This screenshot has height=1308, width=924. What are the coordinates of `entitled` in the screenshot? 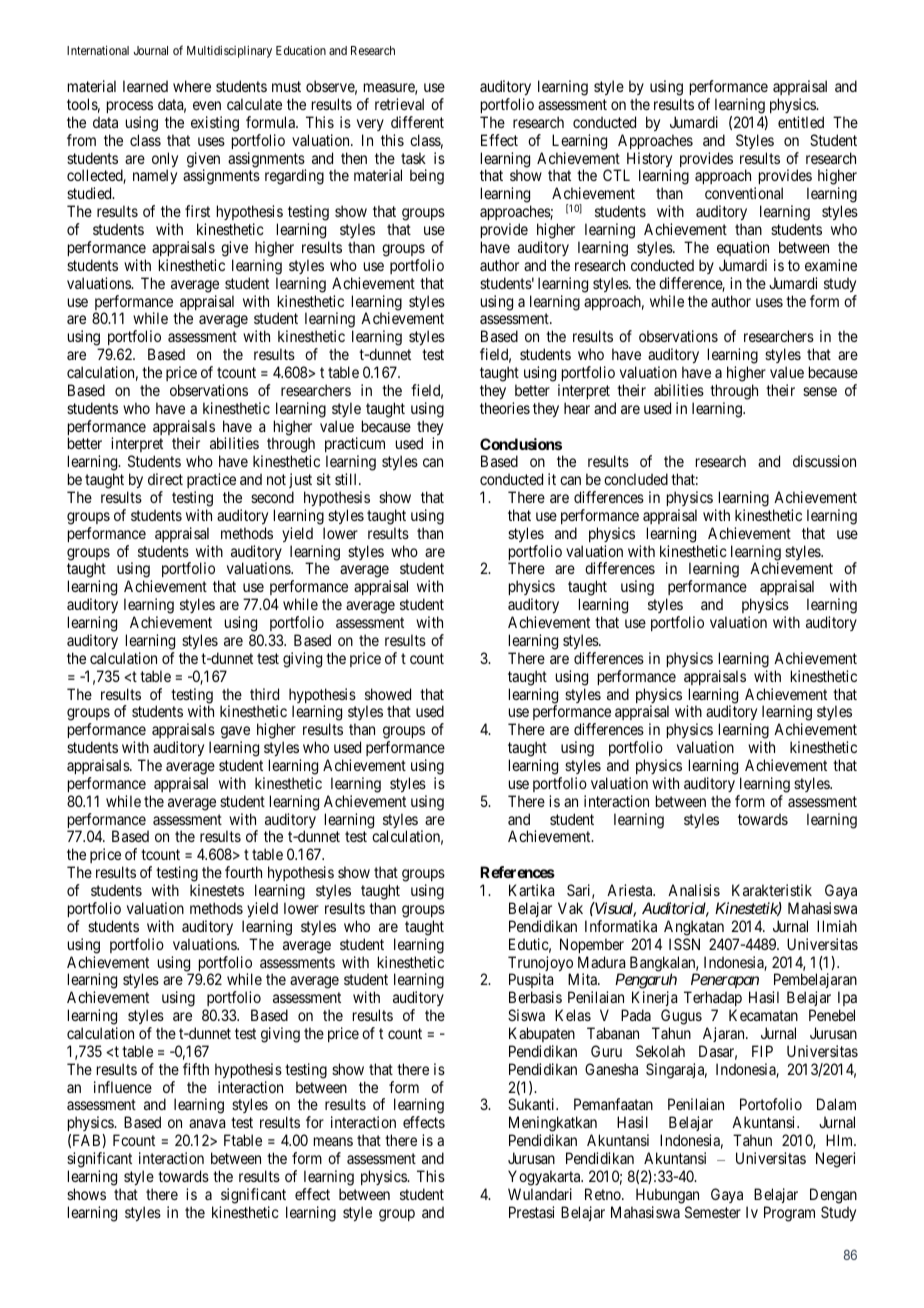 It's located at (801, 122).
